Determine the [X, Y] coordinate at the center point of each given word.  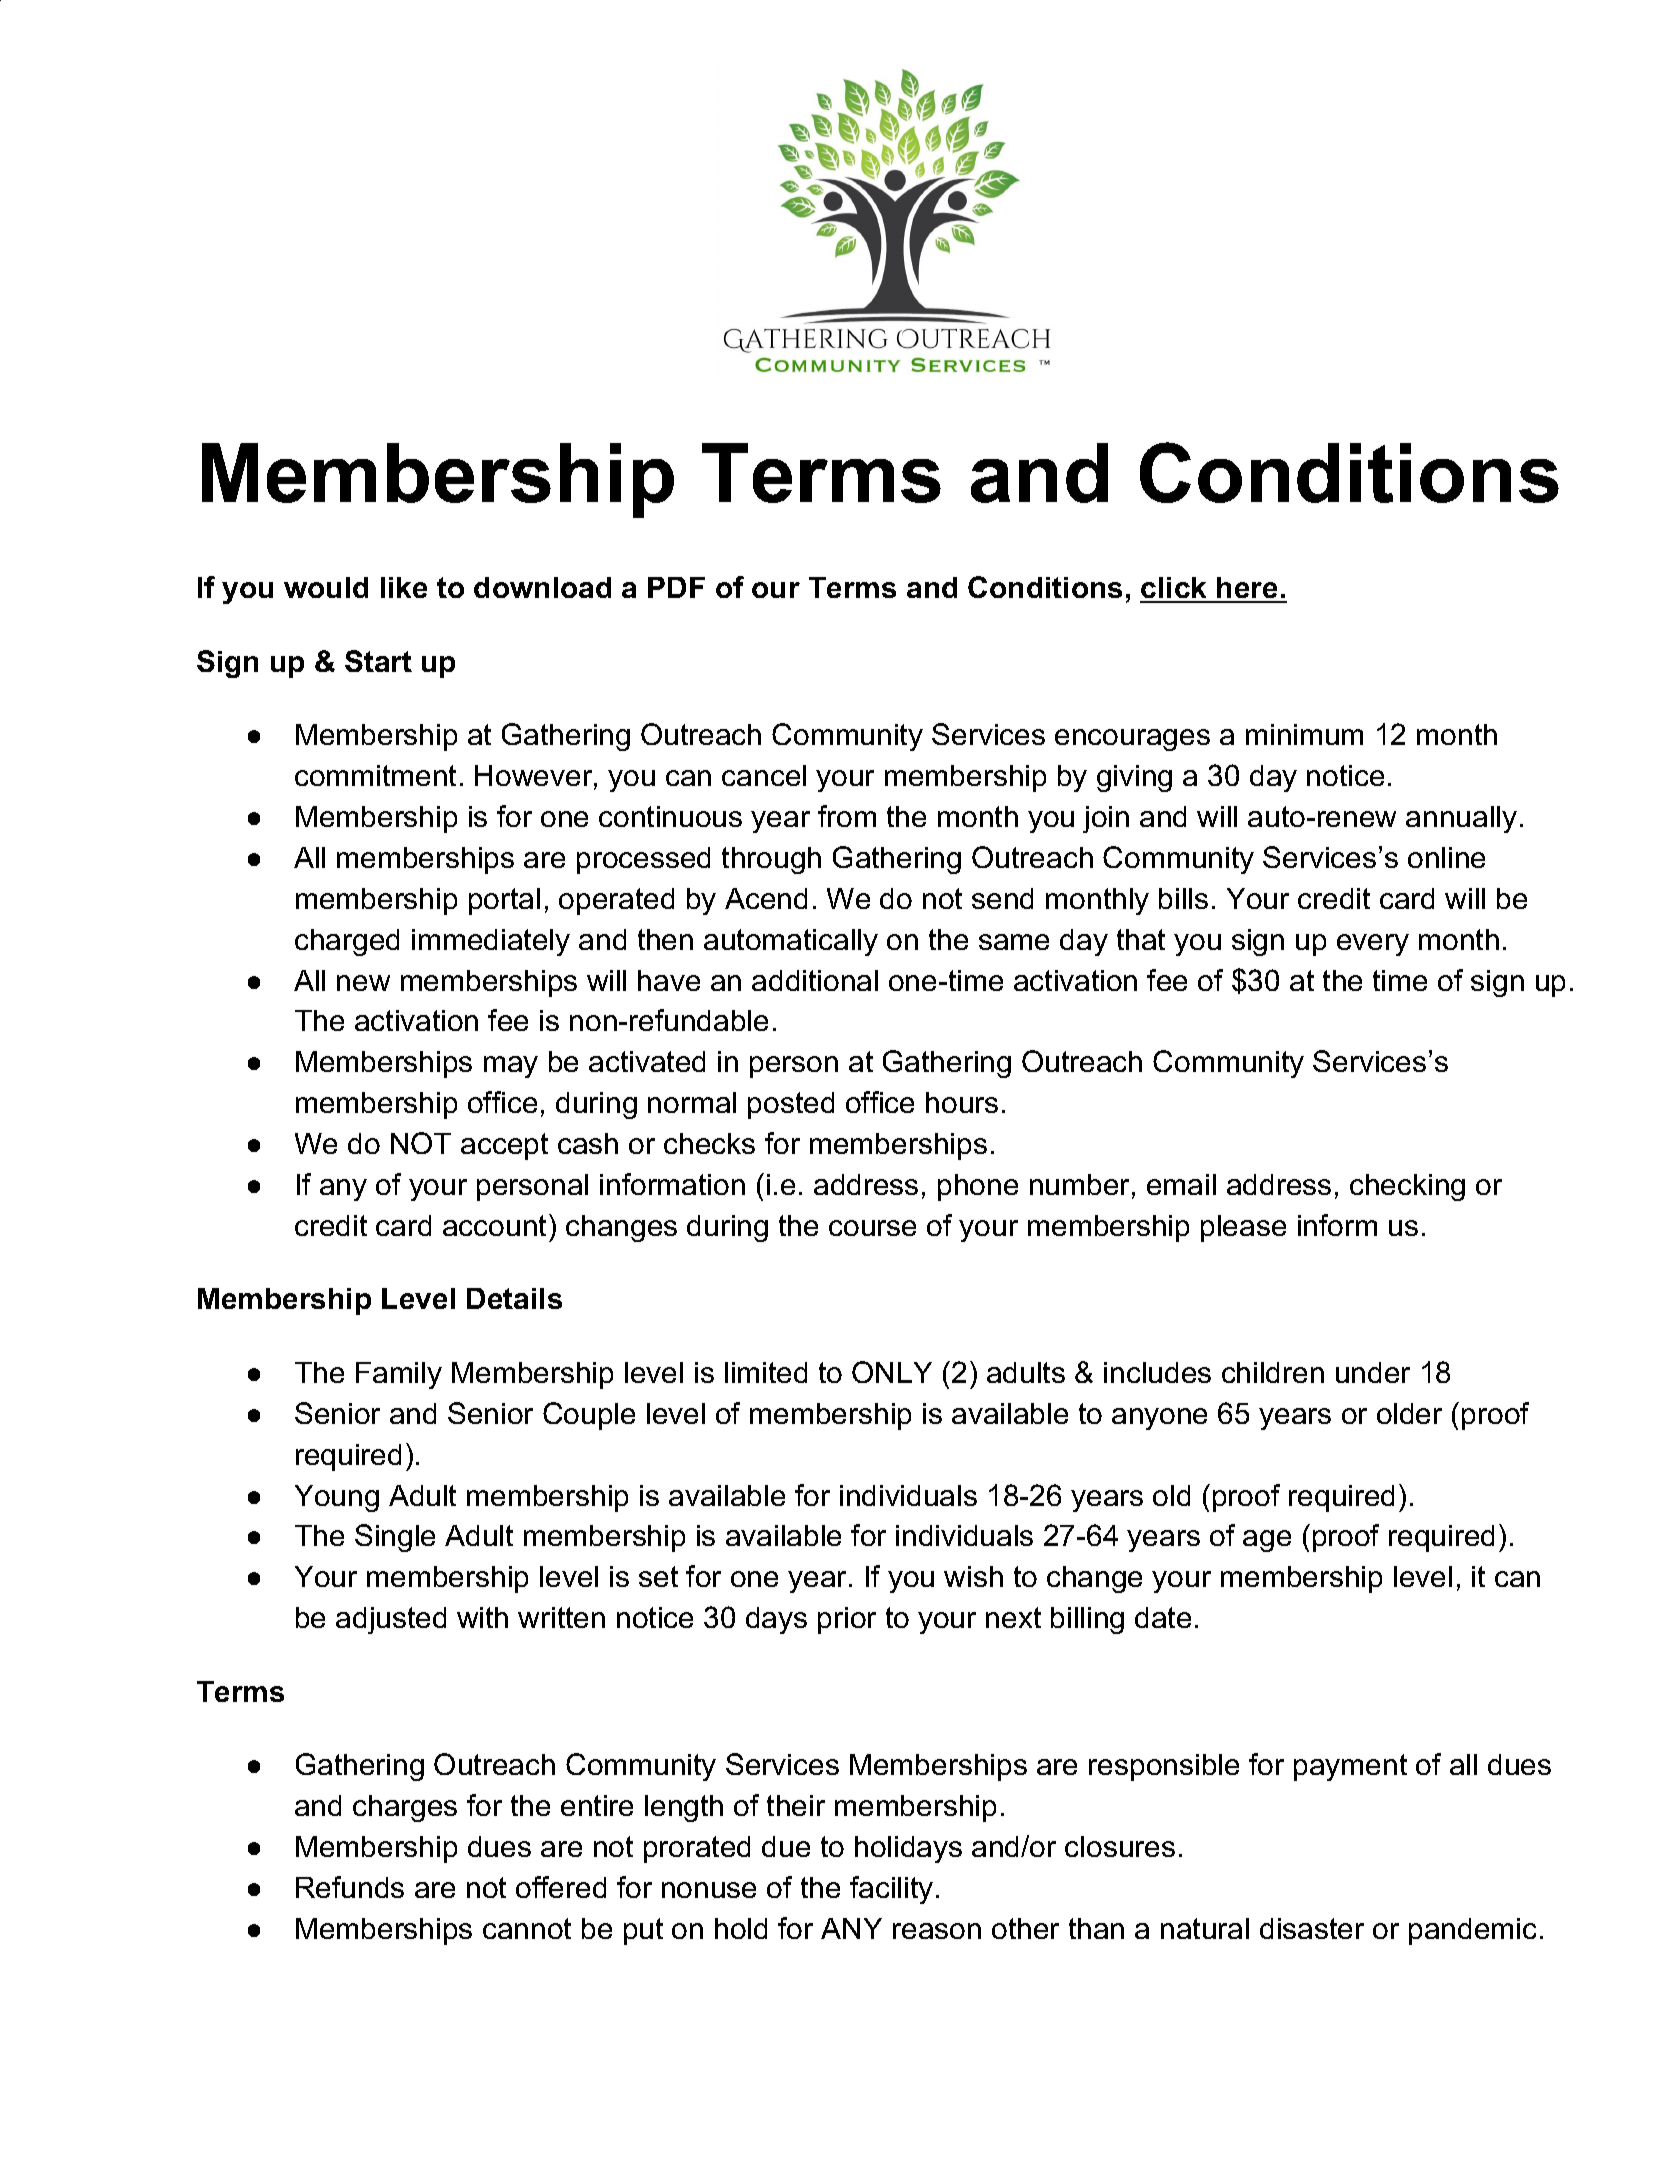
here [1247, 589]
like [404, 587]
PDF [676, 587]
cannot [527, 1928]
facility [891, 1890]
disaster [1312, 1928]
